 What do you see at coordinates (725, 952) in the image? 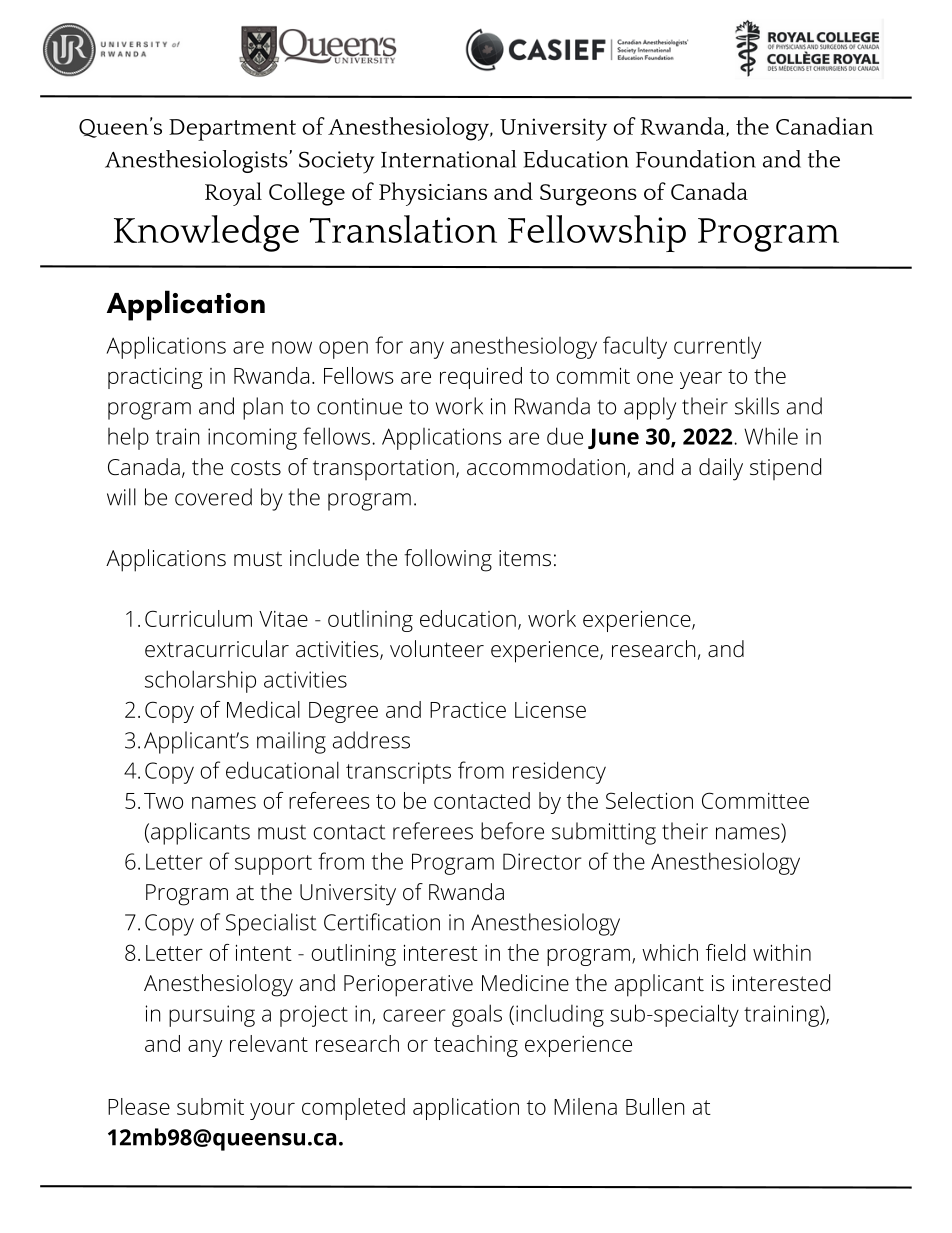
I see `field` at bounding box center [725, 952].
